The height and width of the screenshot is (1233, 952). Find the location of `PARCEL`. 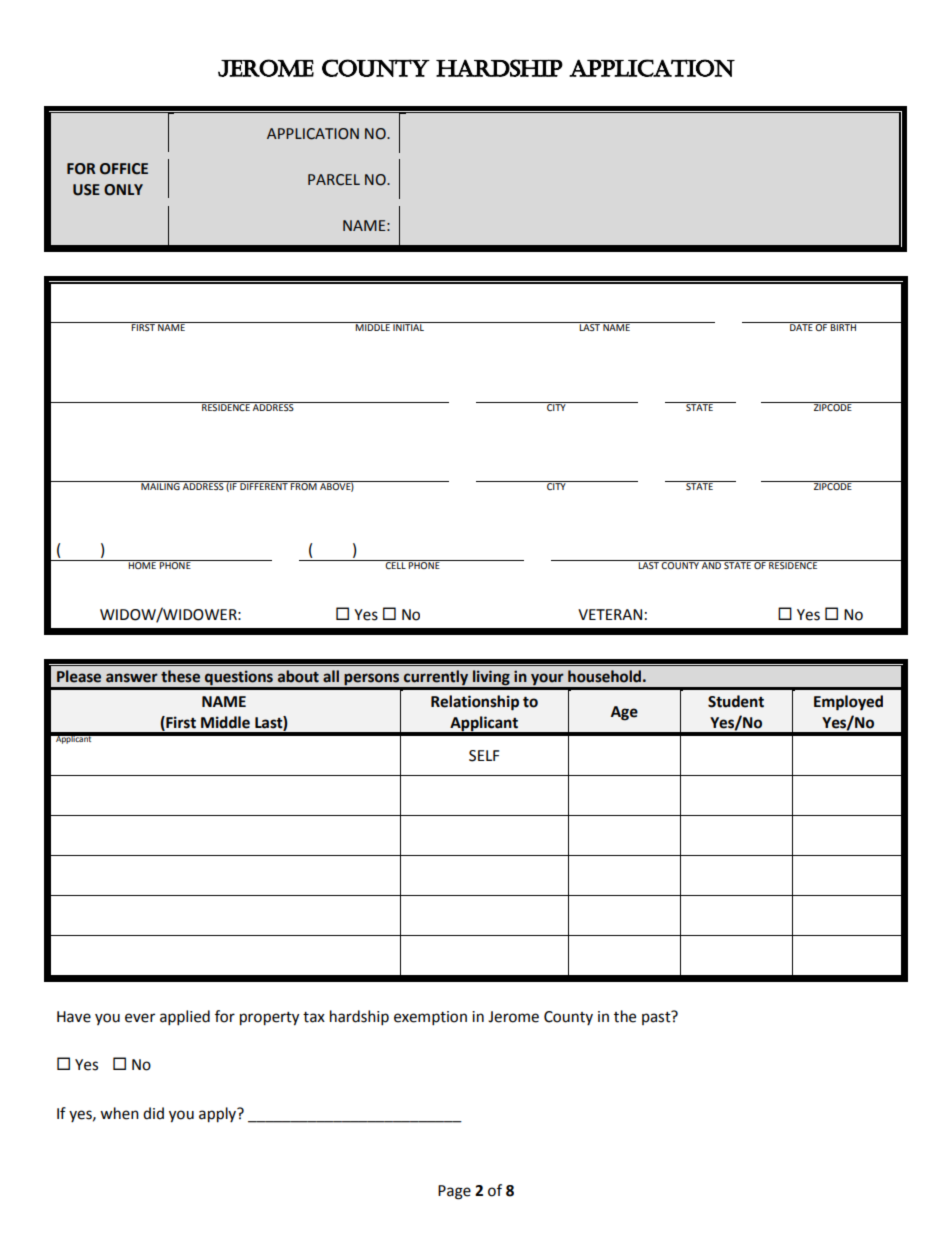

PARCEL is located at coordinates (334, 180).
